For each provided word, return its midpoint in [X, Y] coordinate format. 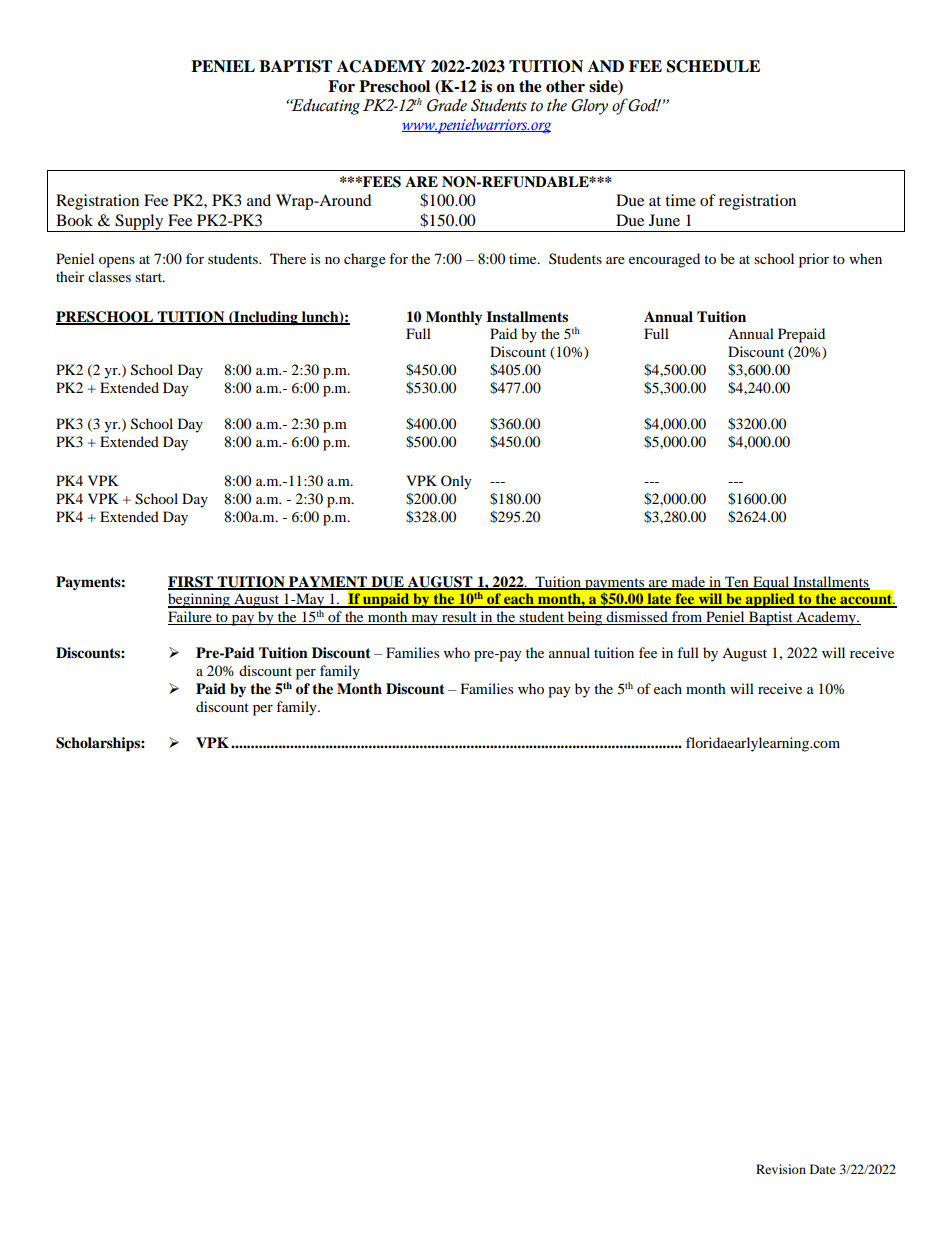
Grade [447, 105]
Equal [771, 583]
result [459, 618]
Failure [191, 618]
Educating [324, 107]
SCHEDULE [713, 66]
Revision [781, 1169]
